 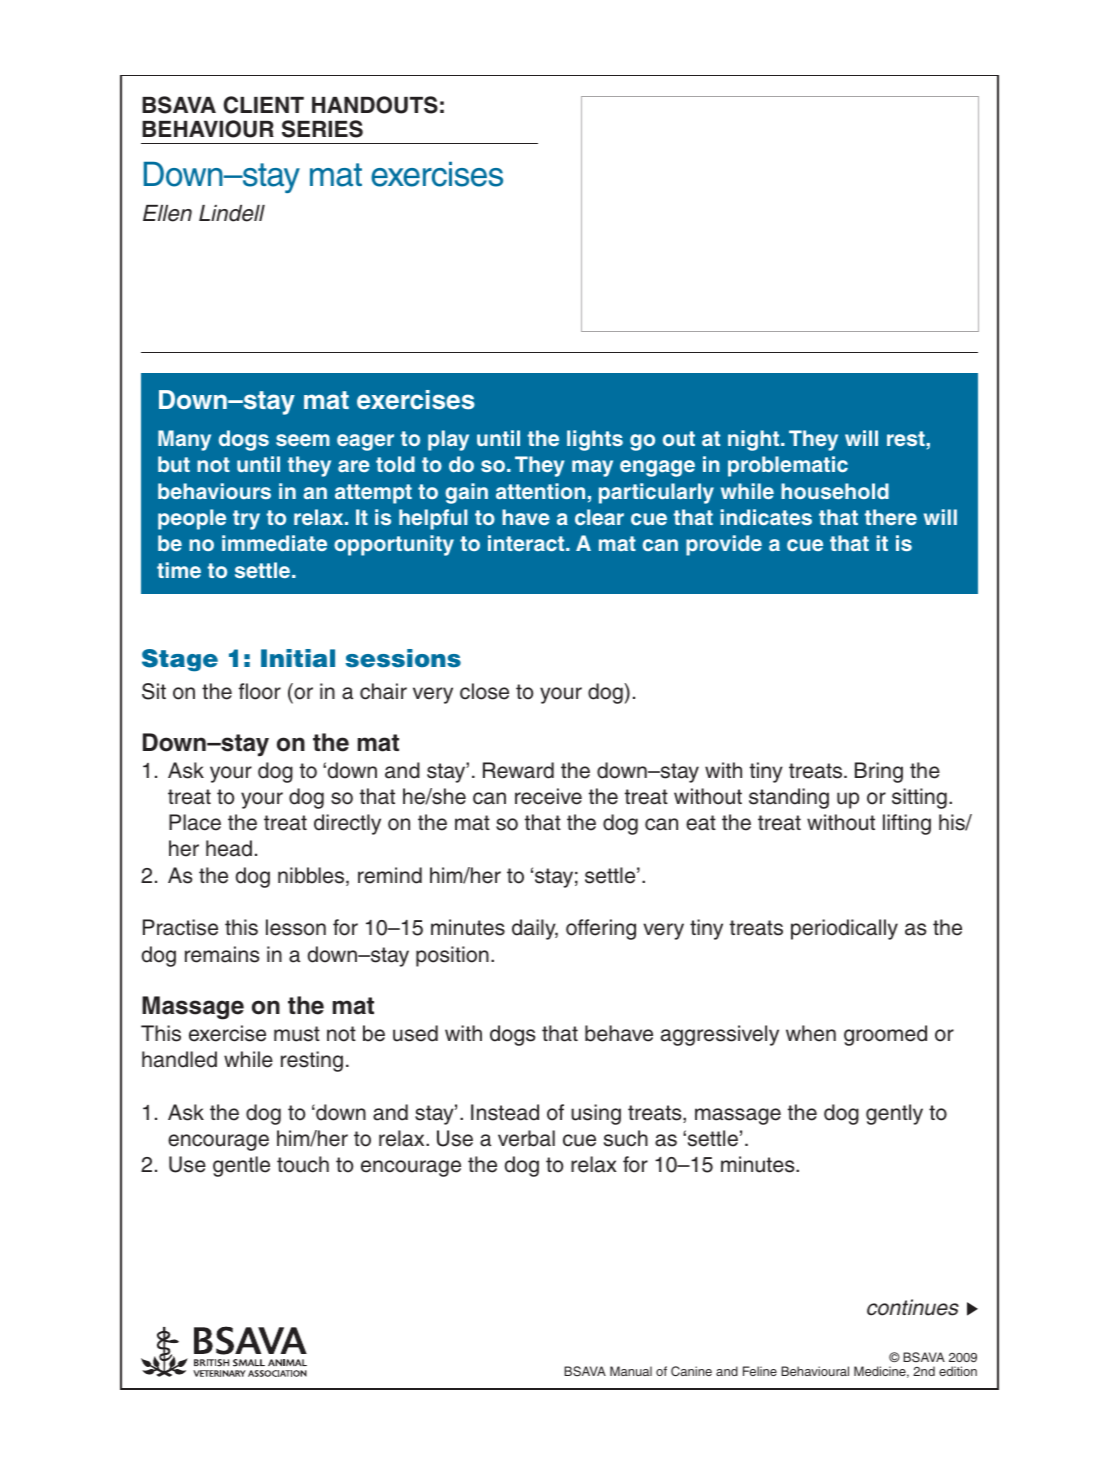 I want to click on gentle, so click(x=241, y=1166).
